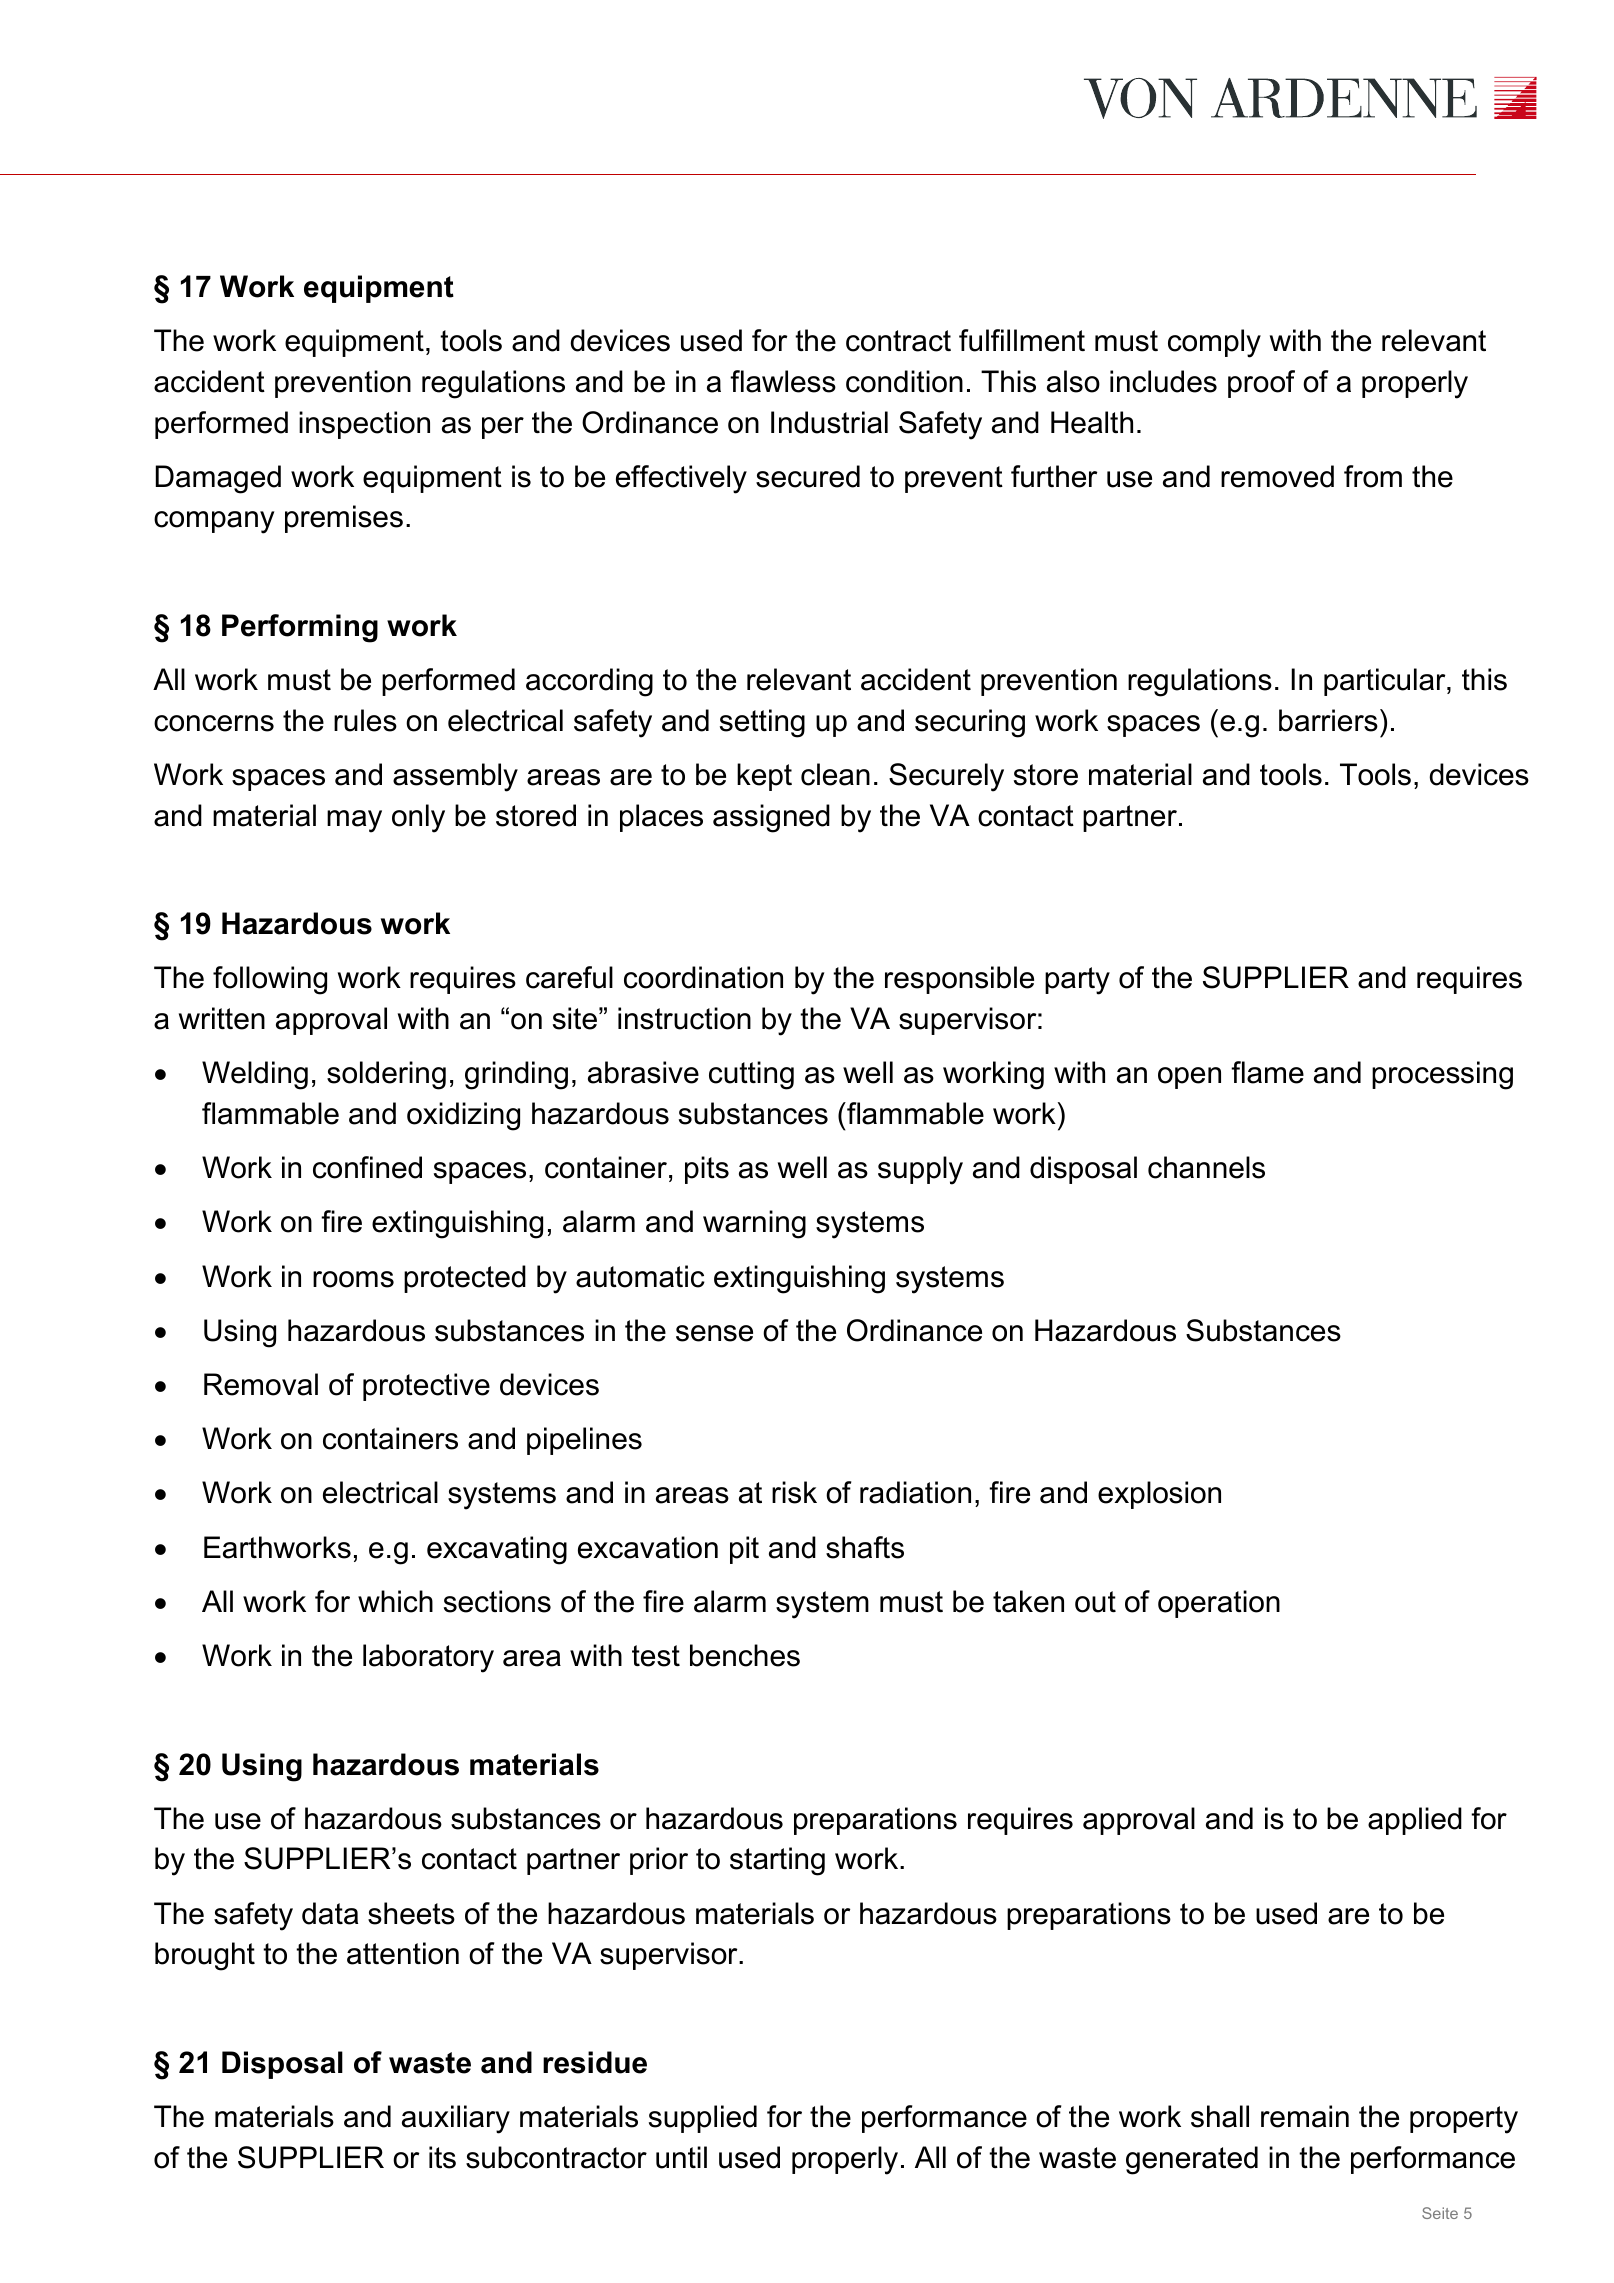 The height and width of the screenshot is (2283, 1614). What do you see at coordinates (456, 2119) in the screenshot?
I see `auxiliary` at bounding box center [456, 2119].
